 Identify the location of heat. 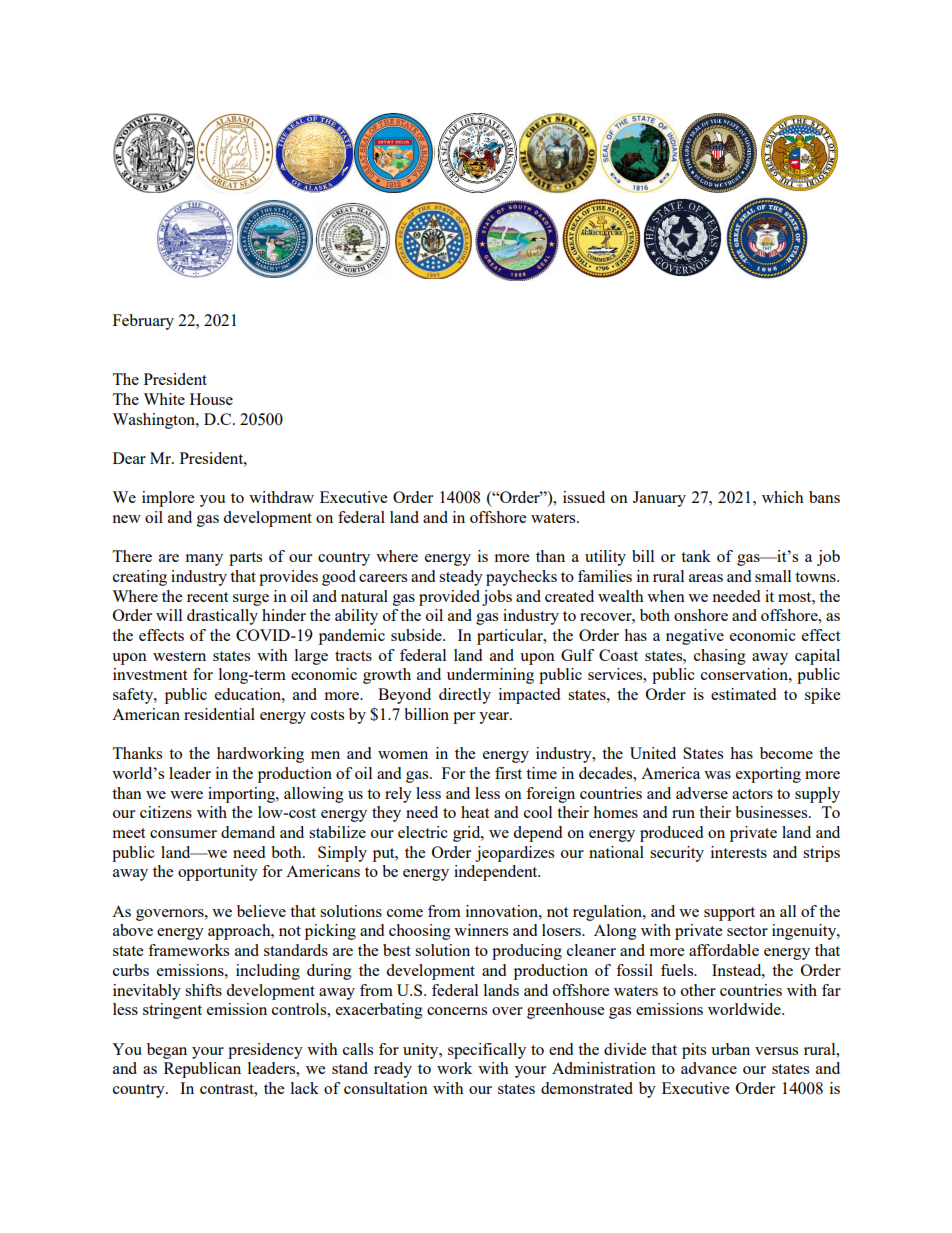
(475, 812).
